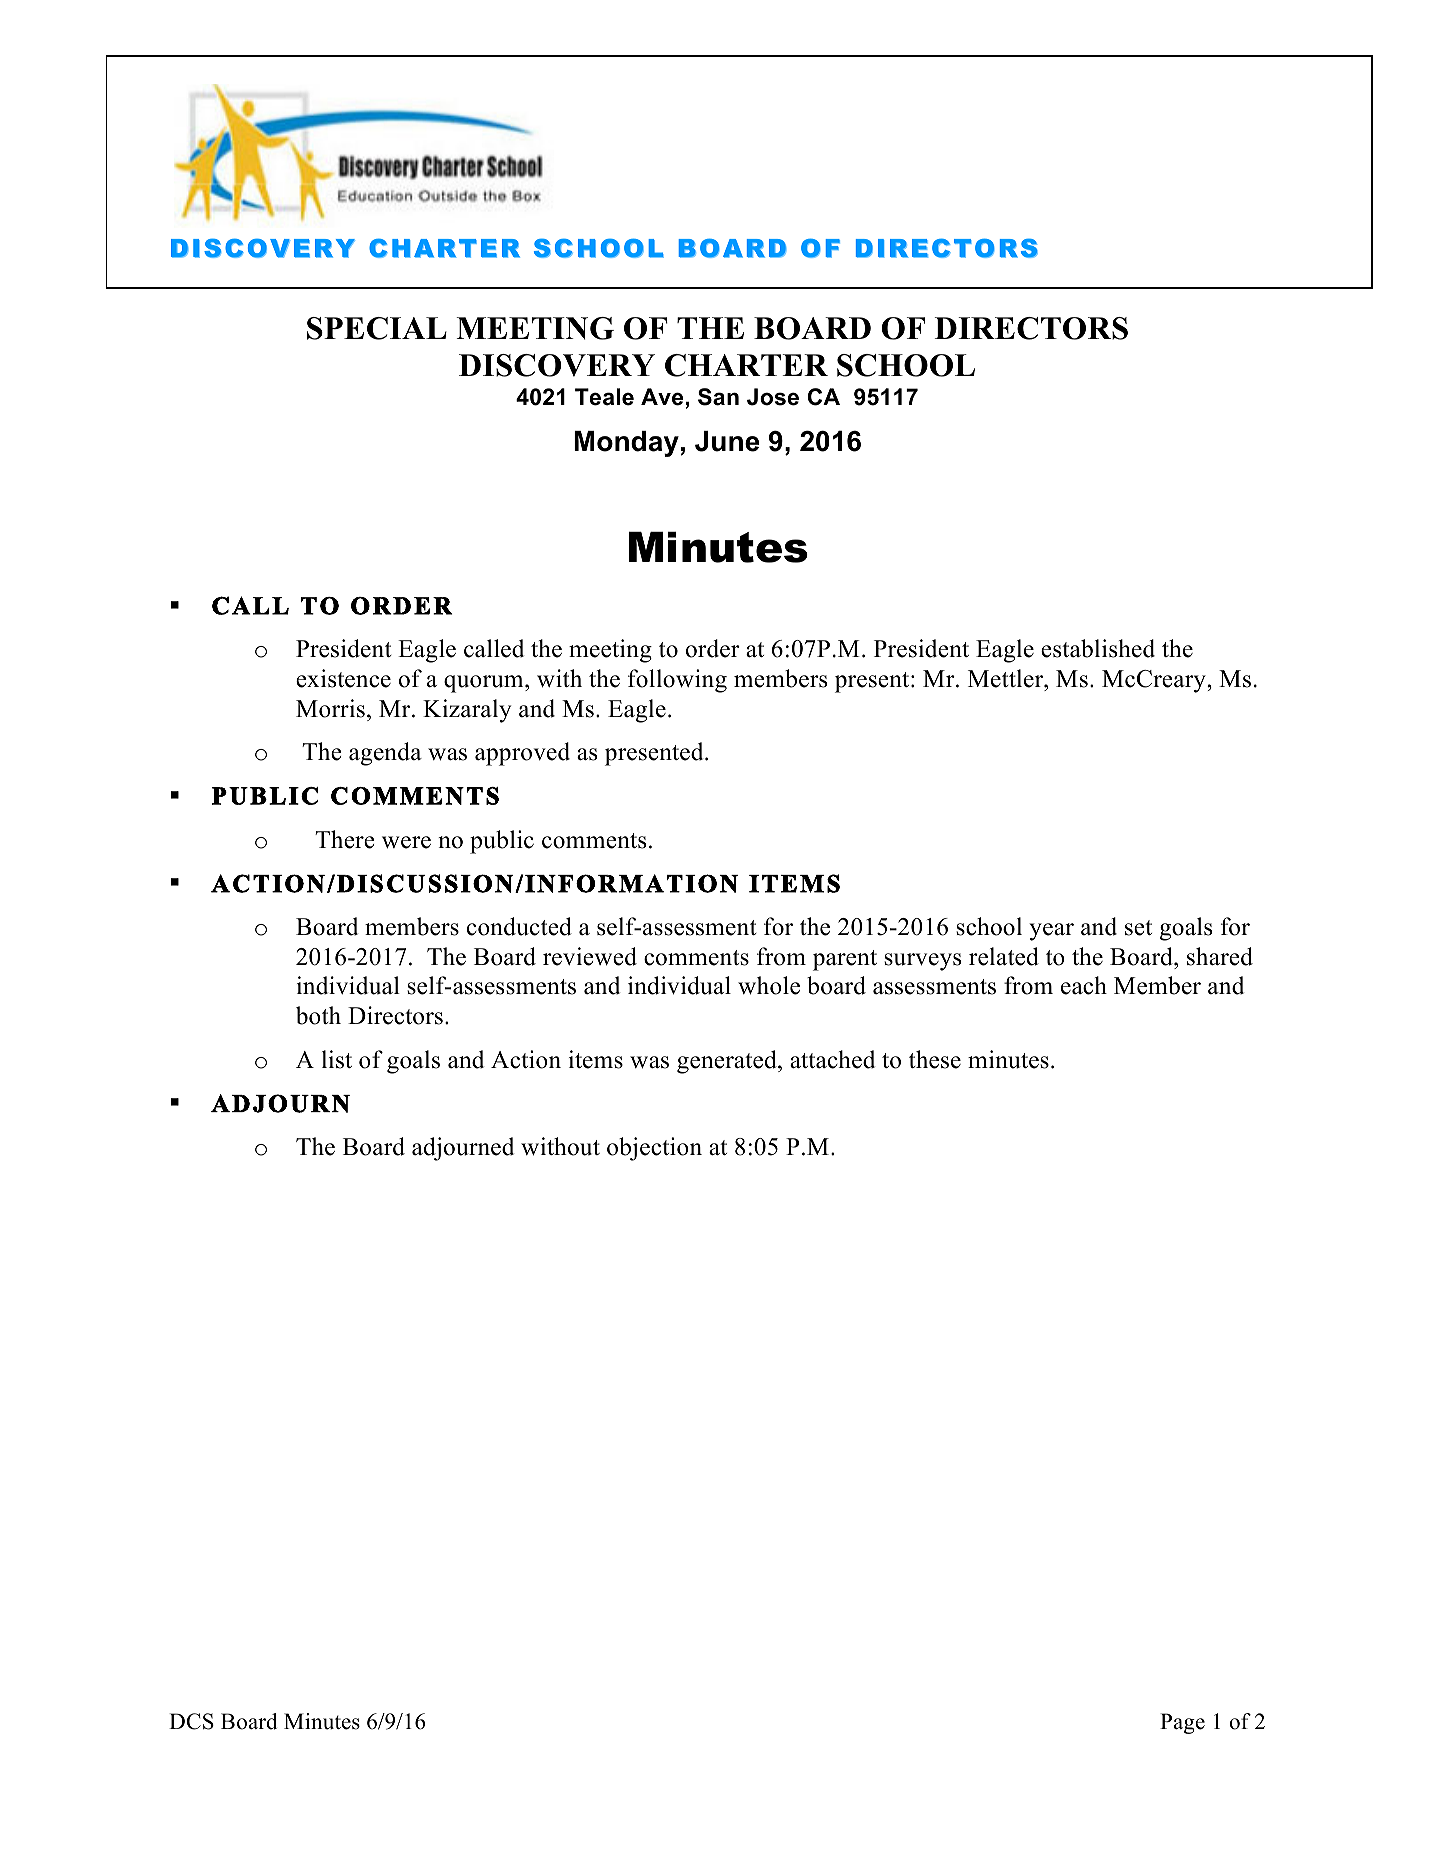 This image has height=1856, width=1434. What do you see at coordinates (1138, 928) in the image?
I see `set` at bounding box center [1138, 928].
